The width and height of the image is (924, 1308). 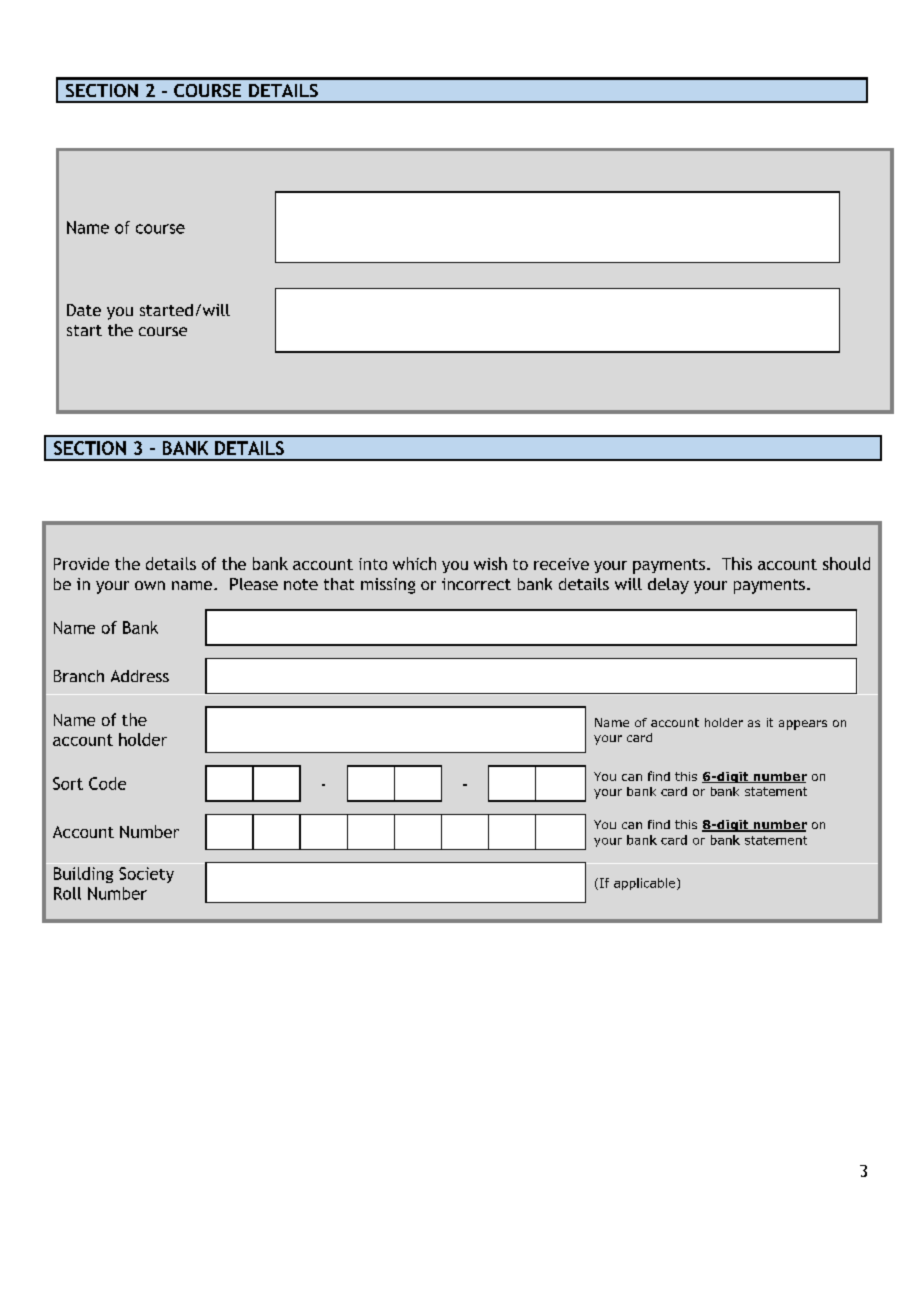 I want to click on Building, so click(x=83, y=875).
